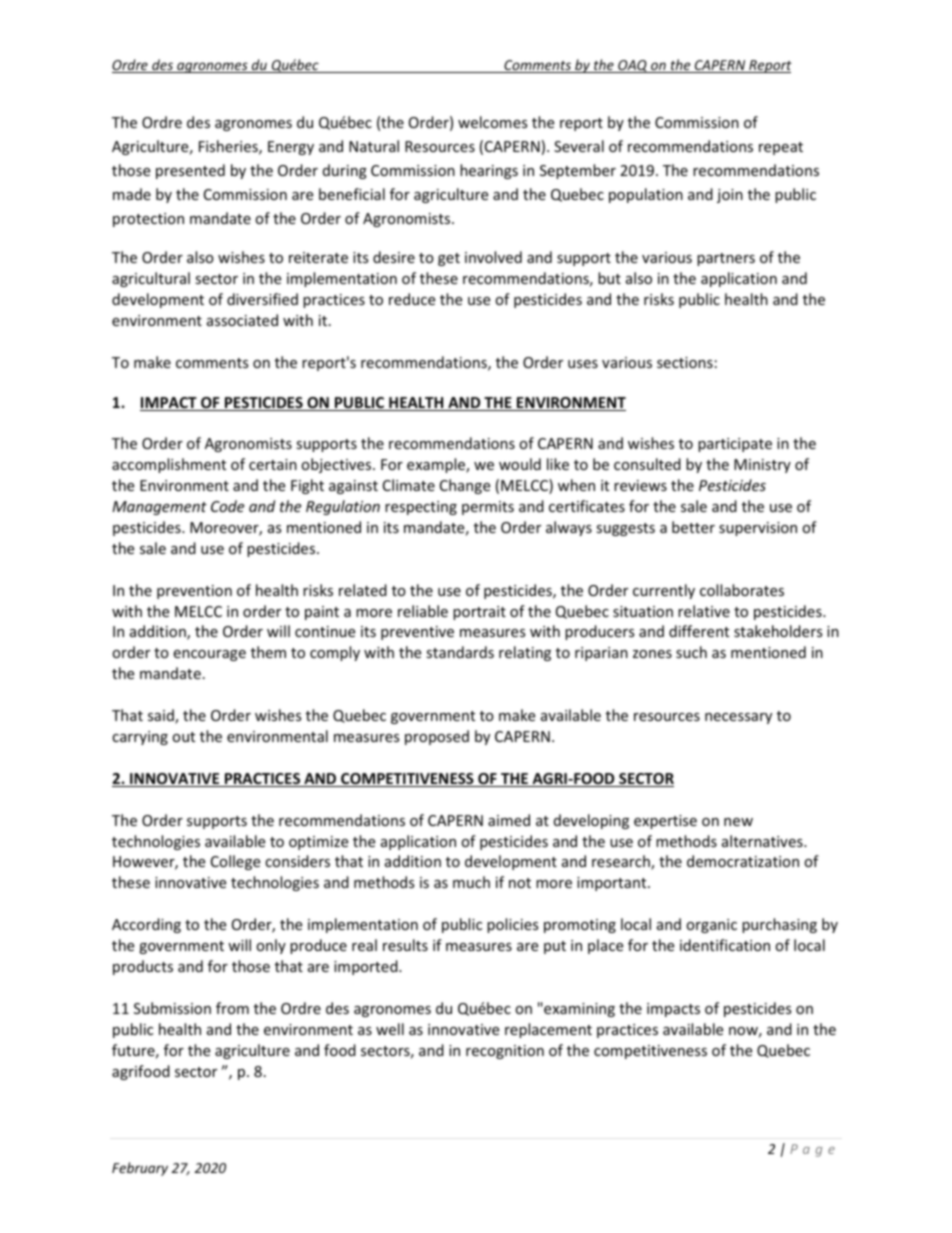 The image size is (952, 1233). What do you see at coordinates (471, 882) in the document?
I see `much` at bounding box center [471, 882].
